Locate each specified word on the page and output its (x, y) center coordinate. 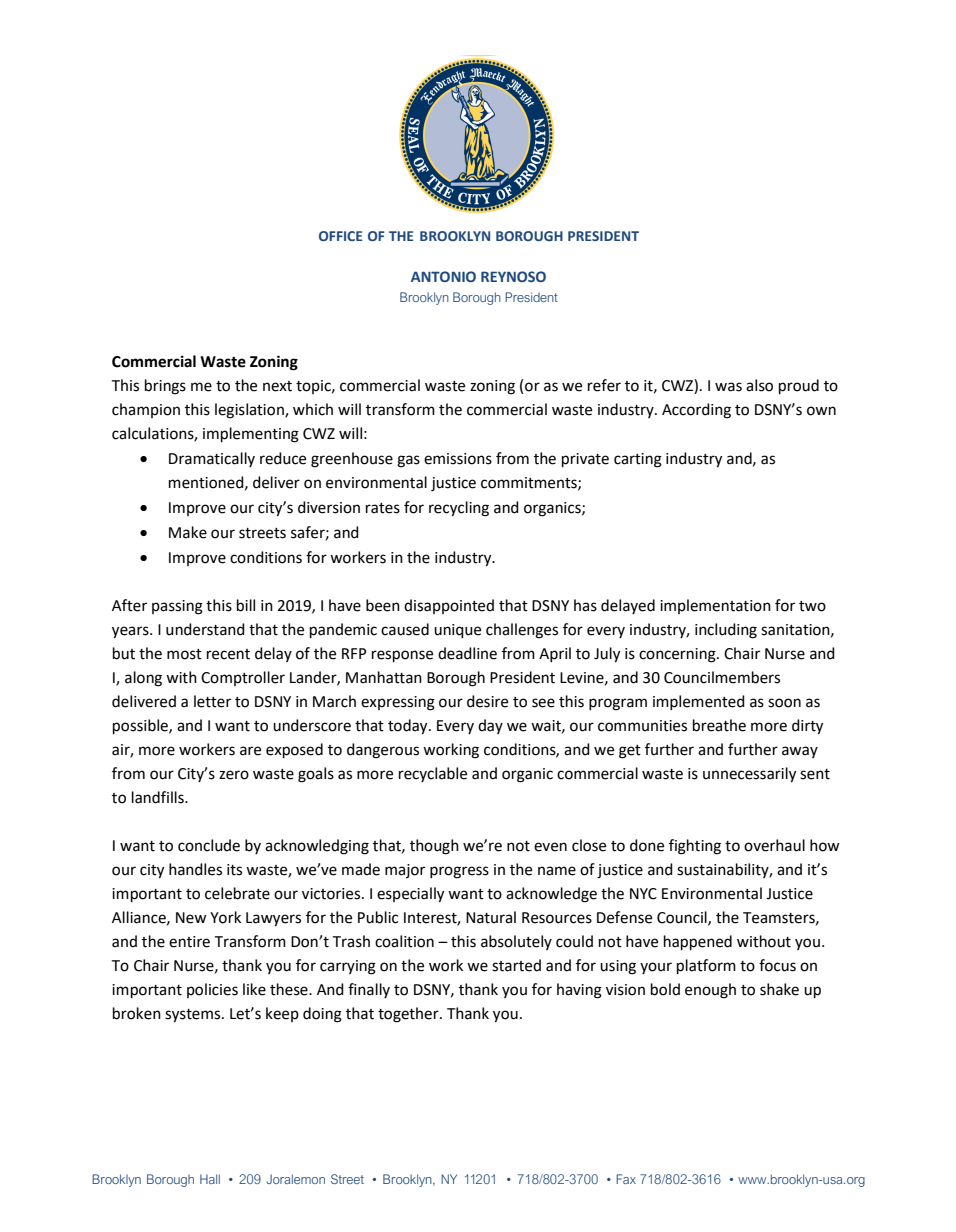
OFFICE (340, 236)
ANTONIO (443, 276)
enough (710, 991)
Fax (626, 1179)
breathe (719, 725)
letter (212, 701)
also (759, 385)
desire (487, 701)
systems (194, 1016)
